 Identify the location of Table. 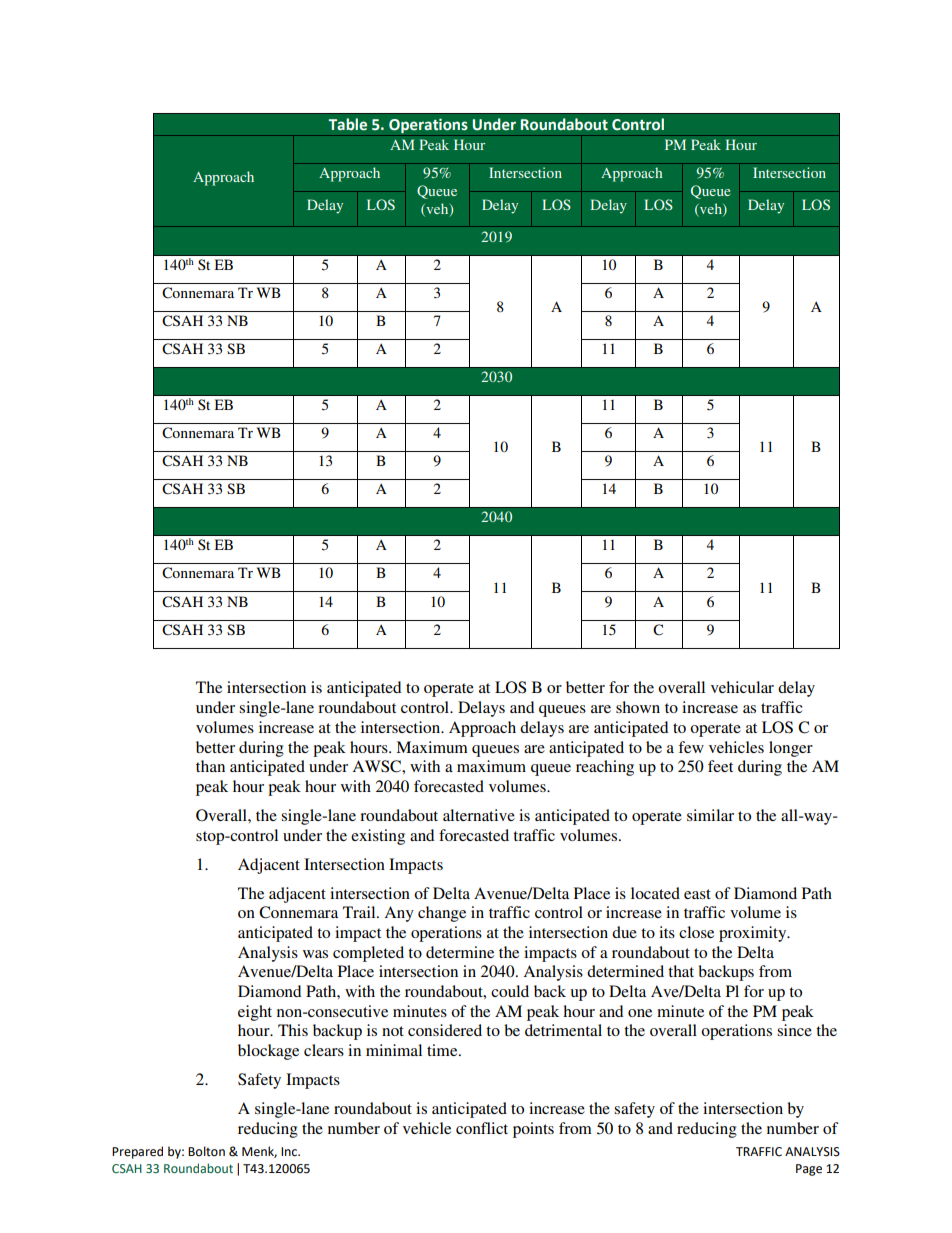
(347, 124).
